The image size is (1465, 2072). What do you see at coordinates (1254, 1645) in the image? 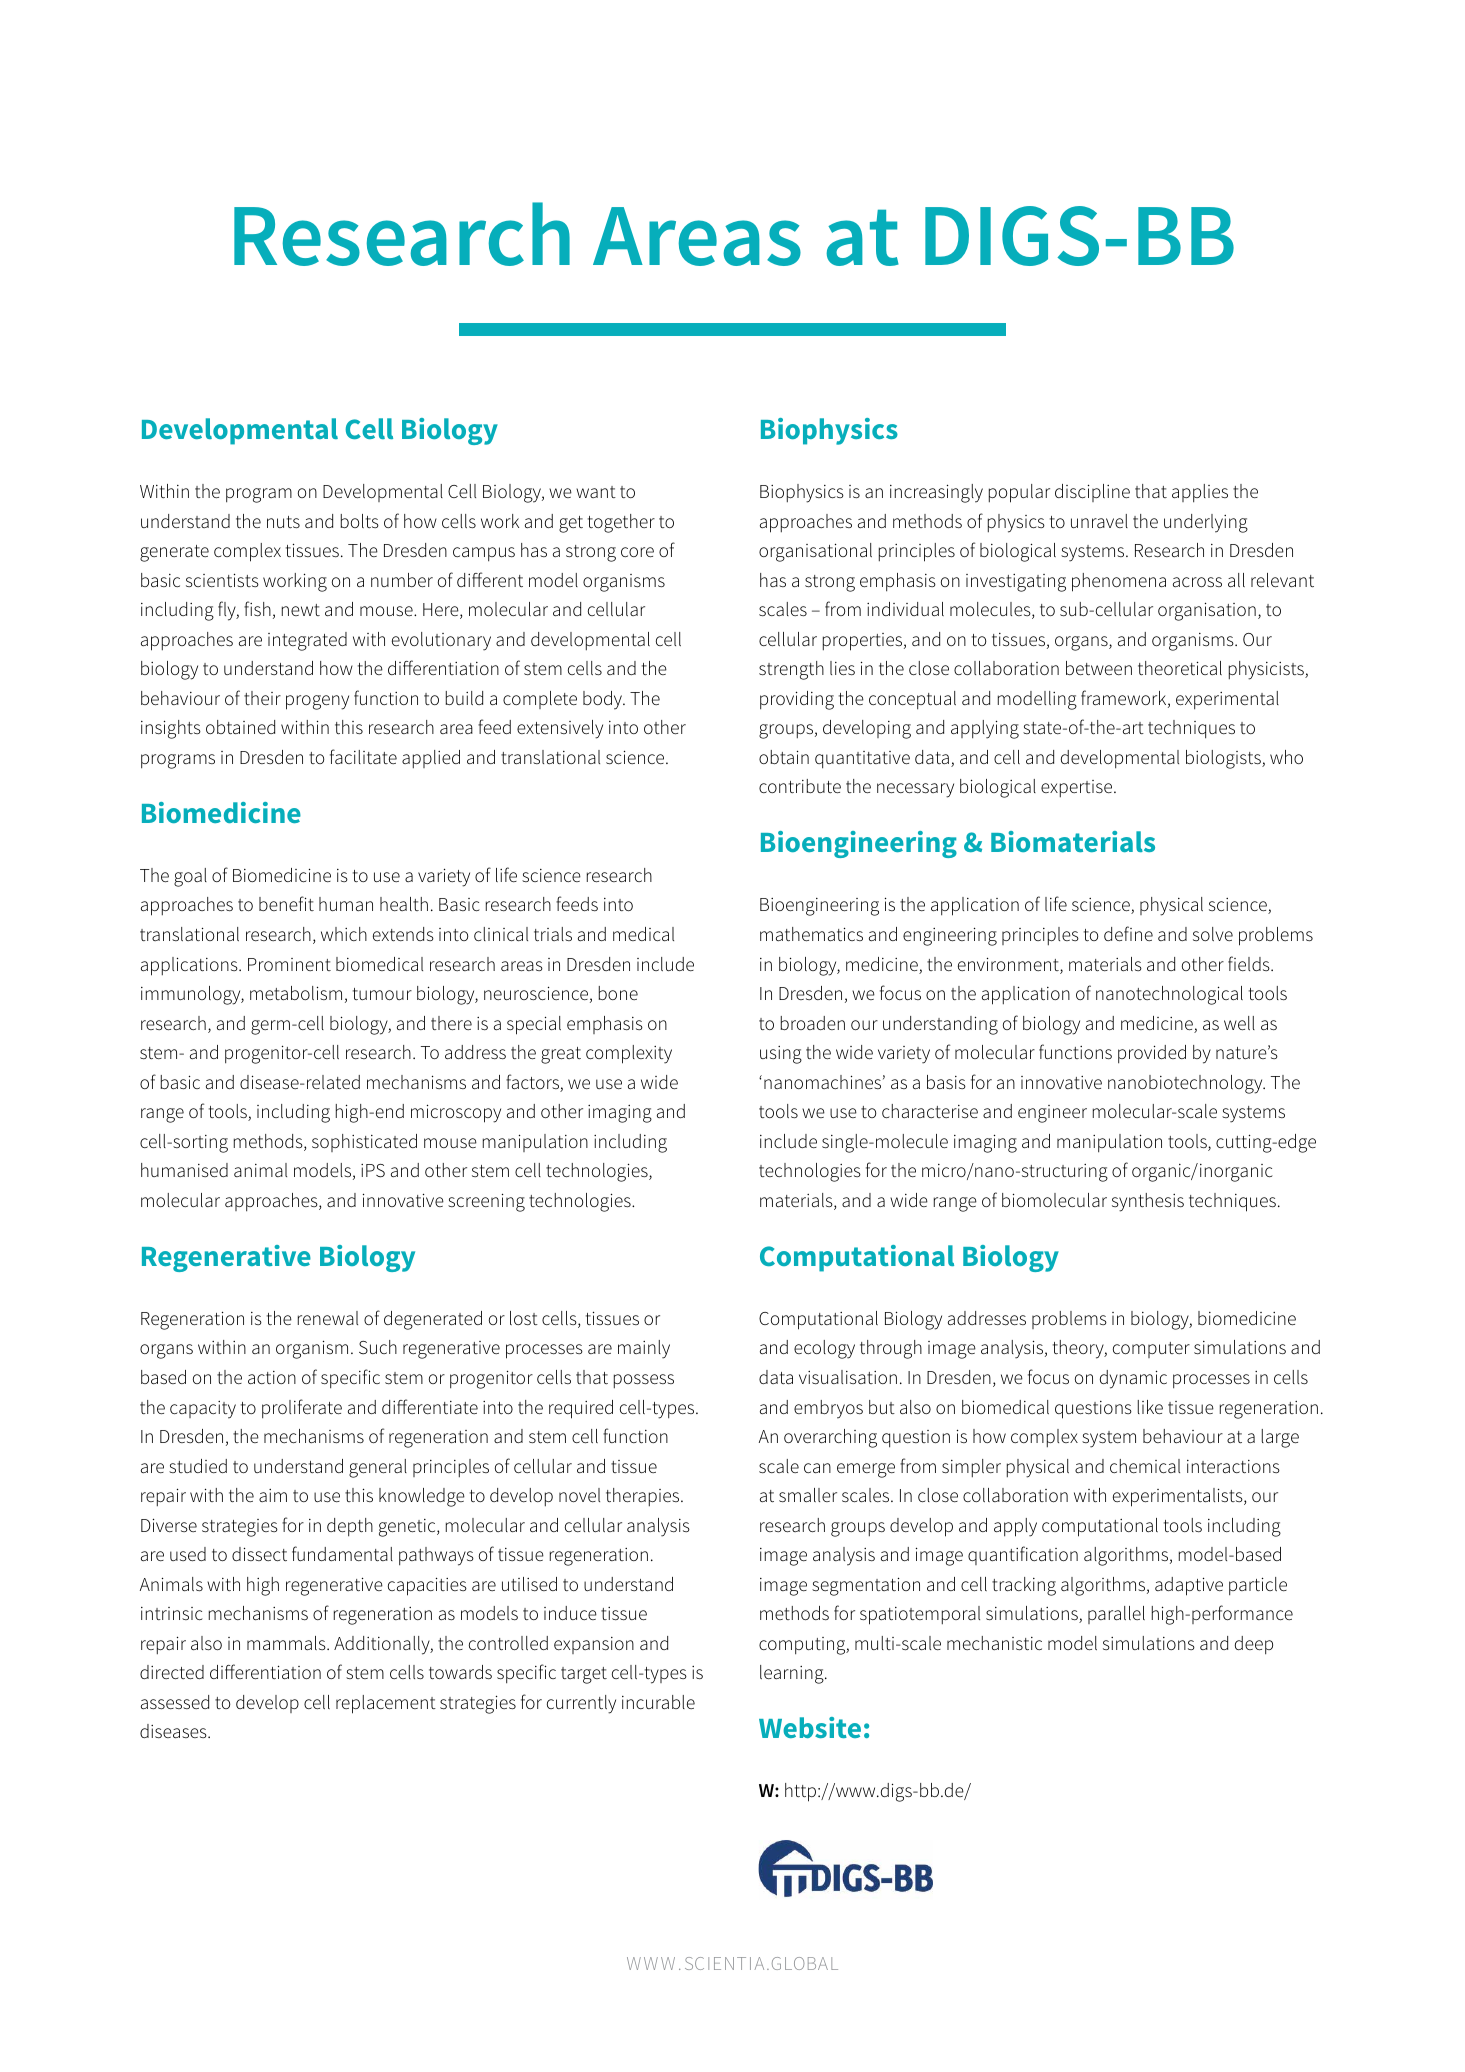
I see `deep` at bounding box center [1254, 1645].
